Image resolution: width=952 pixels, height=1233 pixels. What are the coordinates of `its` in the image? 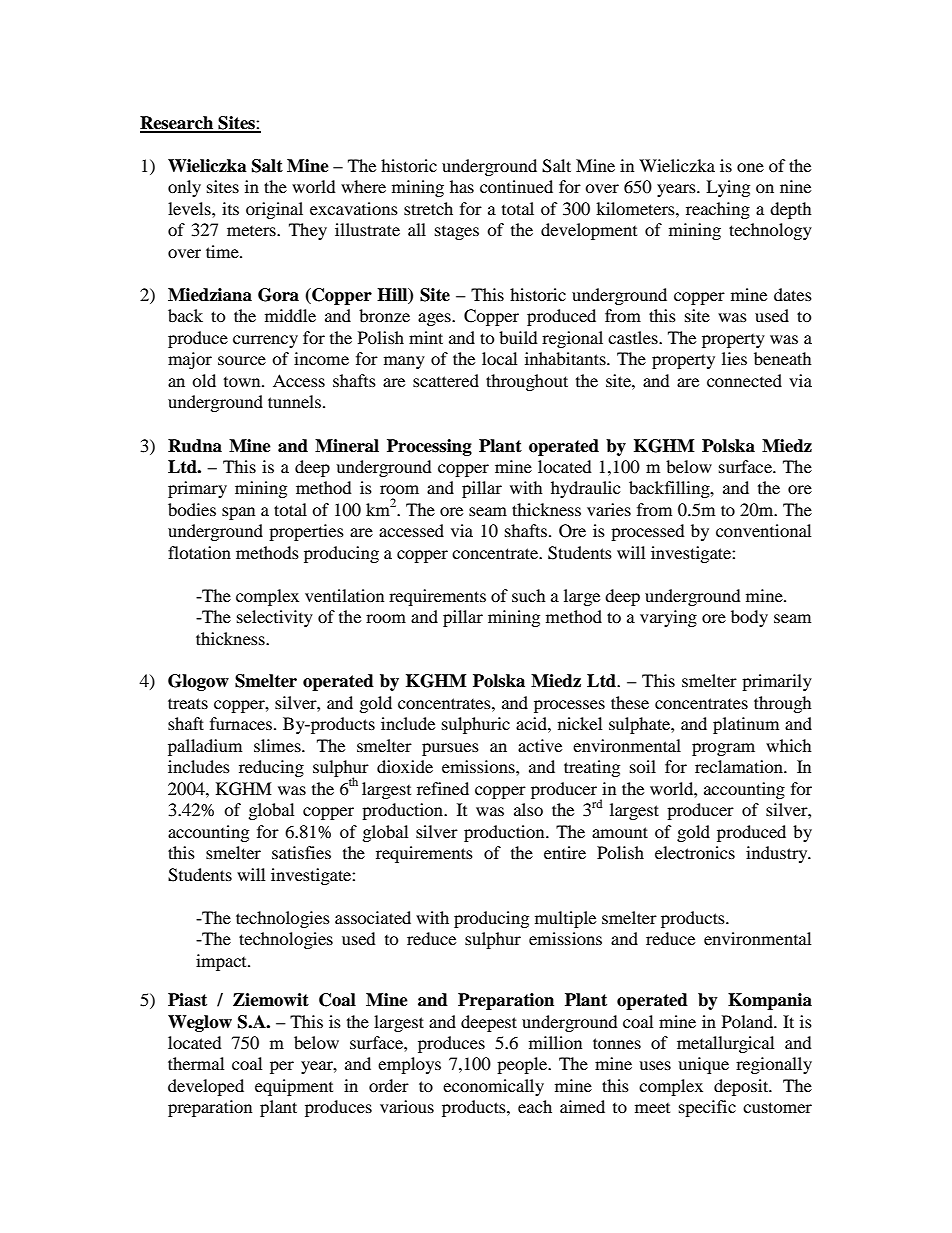 It's located at (230, 208).
